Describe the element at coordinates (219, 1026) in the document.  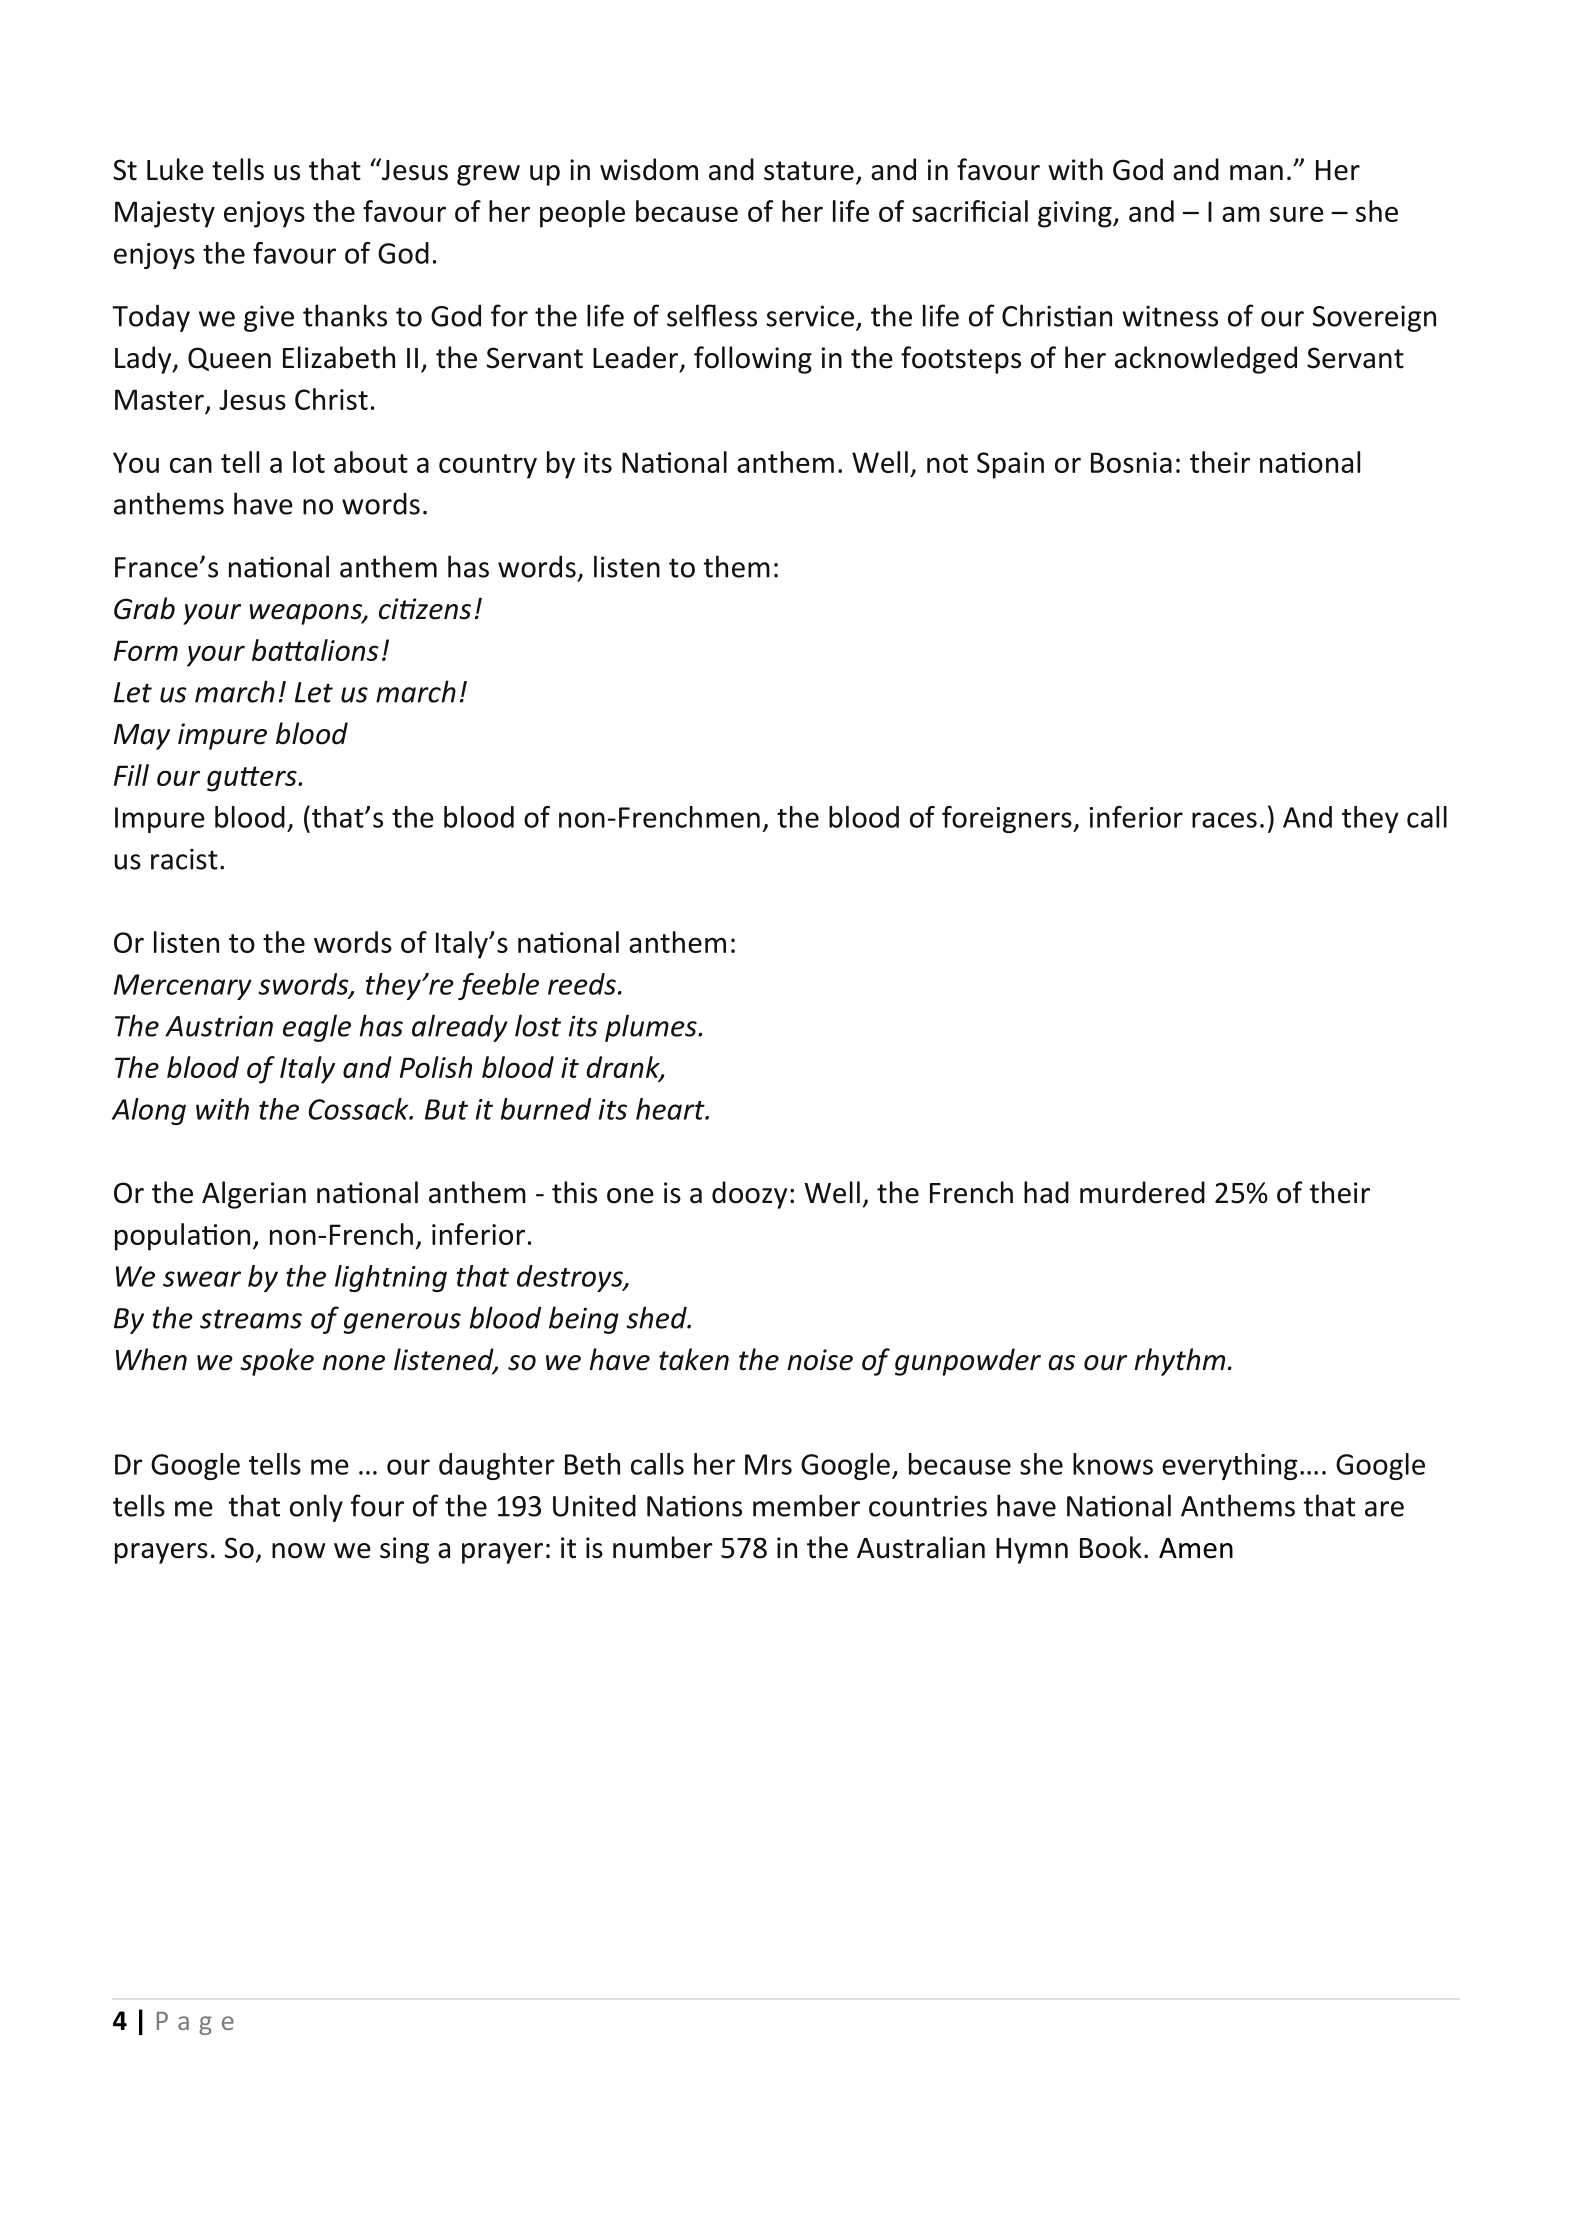
I see `Austrian` at that location.
